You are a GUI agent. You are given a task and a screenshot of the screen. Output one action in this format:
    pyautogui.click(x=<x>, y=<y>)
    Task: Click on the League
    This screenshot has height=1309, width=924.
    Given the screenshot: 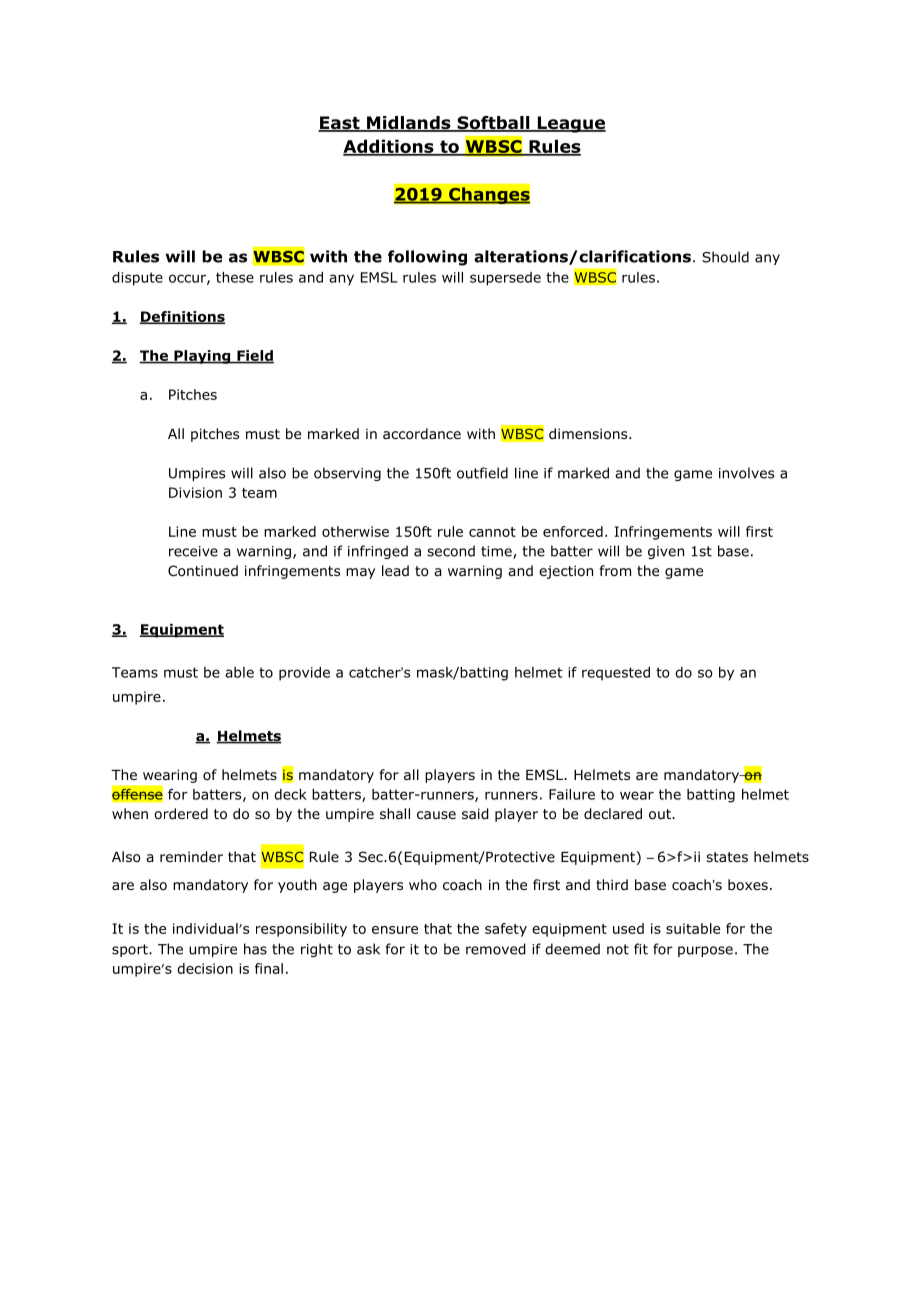 What is the action you would take?
    pyautogui.click(x=570, y=124)
